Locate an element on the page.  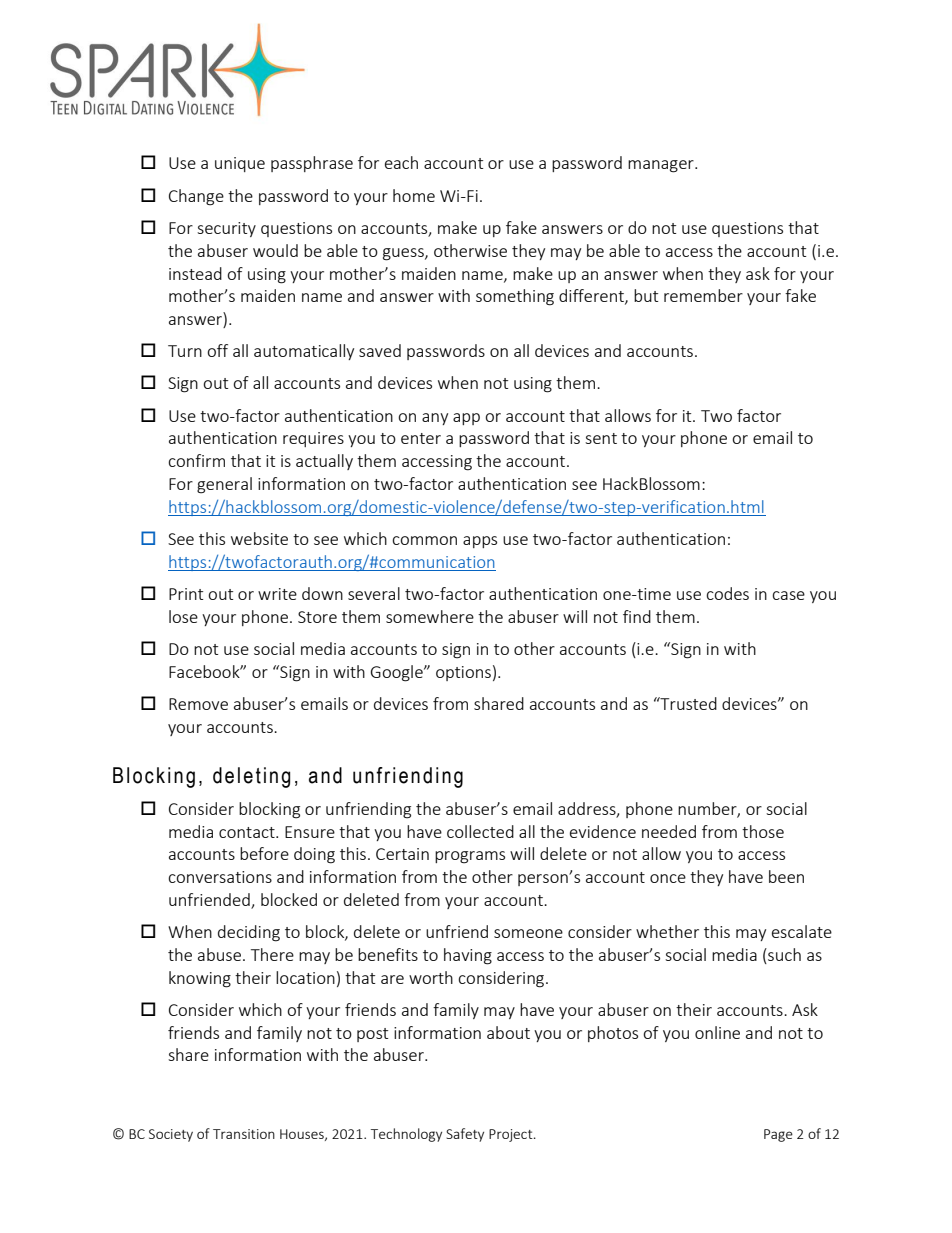
apps is located at coordinates (480, 542).
